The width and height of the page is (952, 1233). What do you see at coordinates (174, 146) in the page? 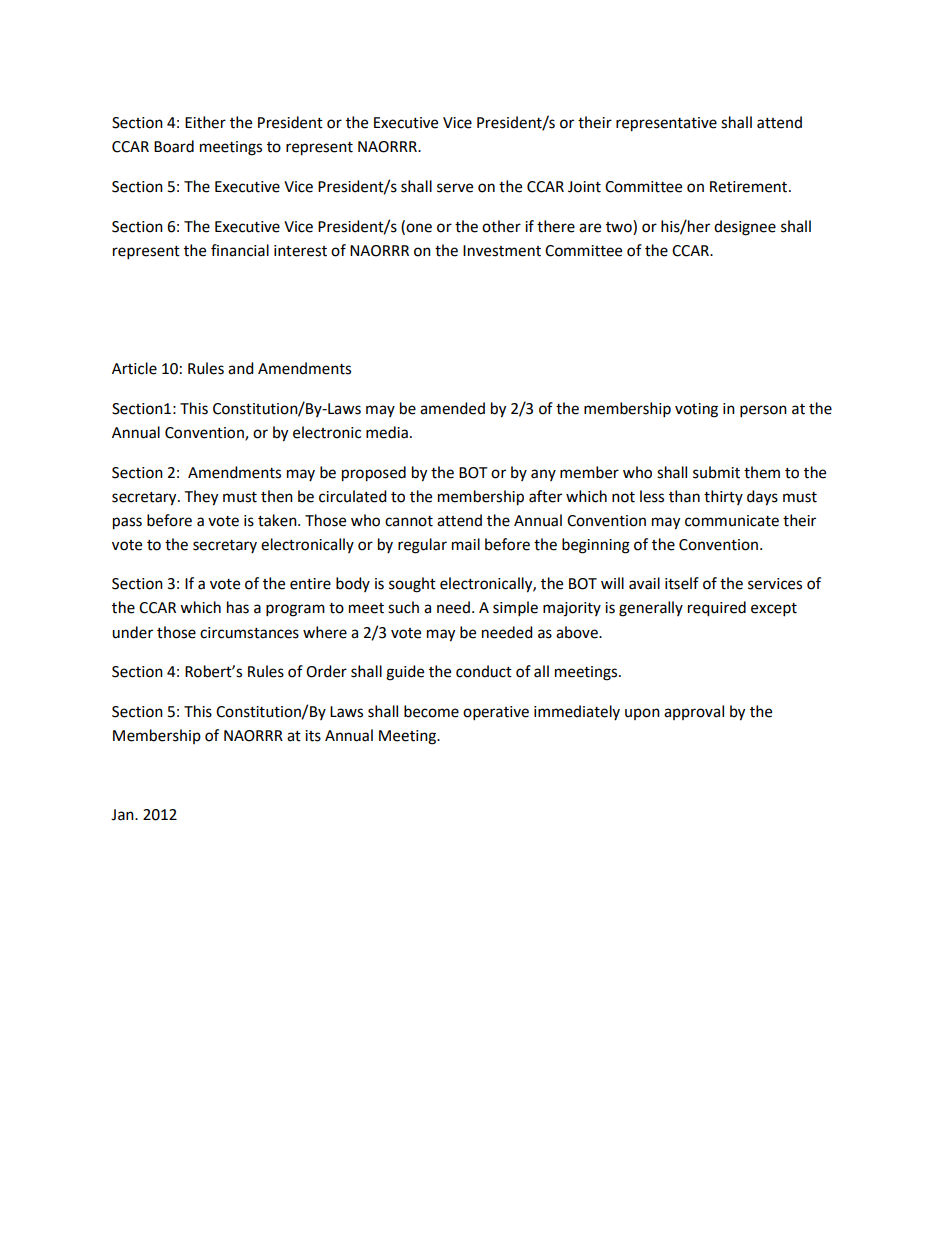
I see `Board` at bounding box center [174, 146].
